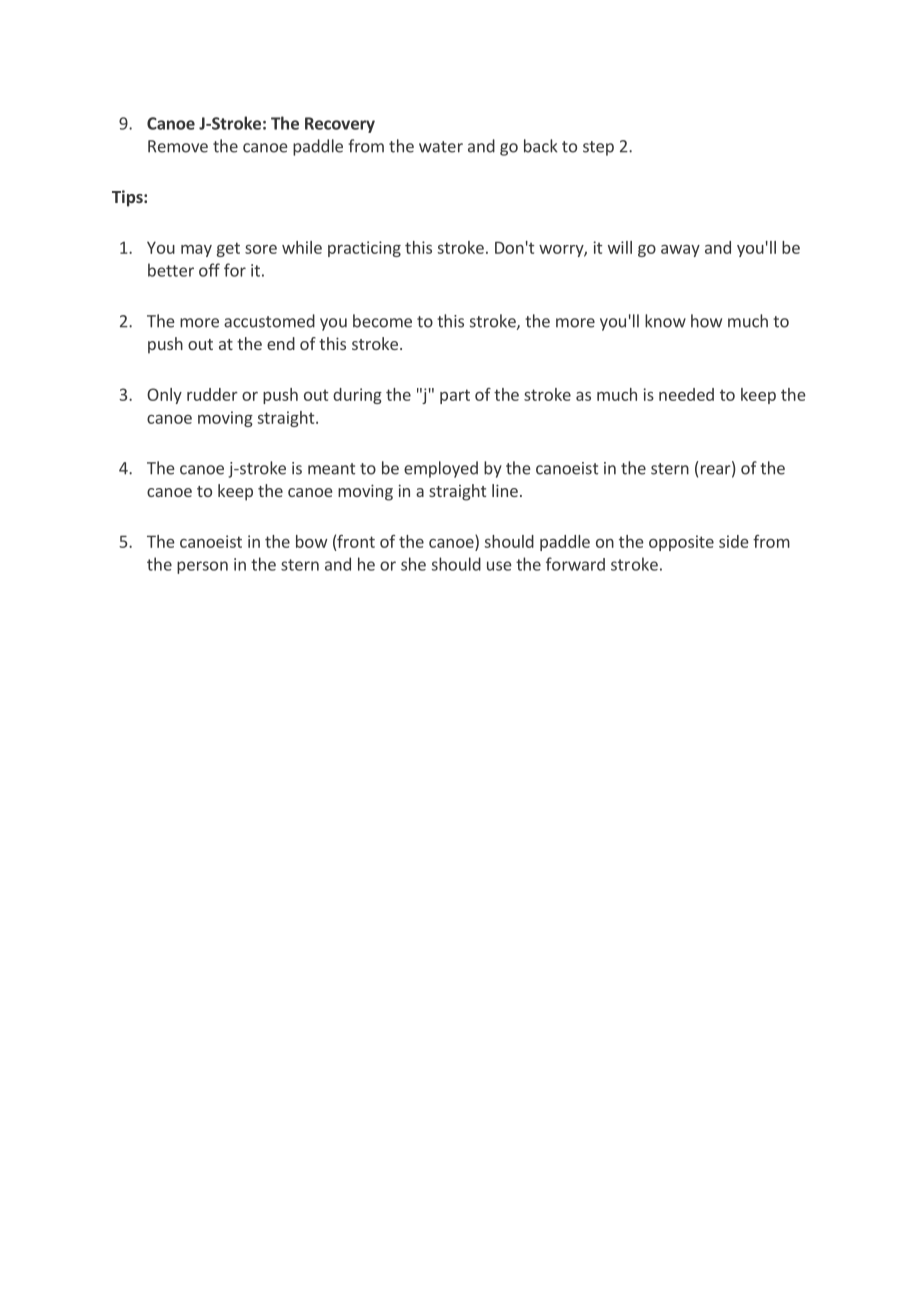  I want to click on know, so click(665, 321).
